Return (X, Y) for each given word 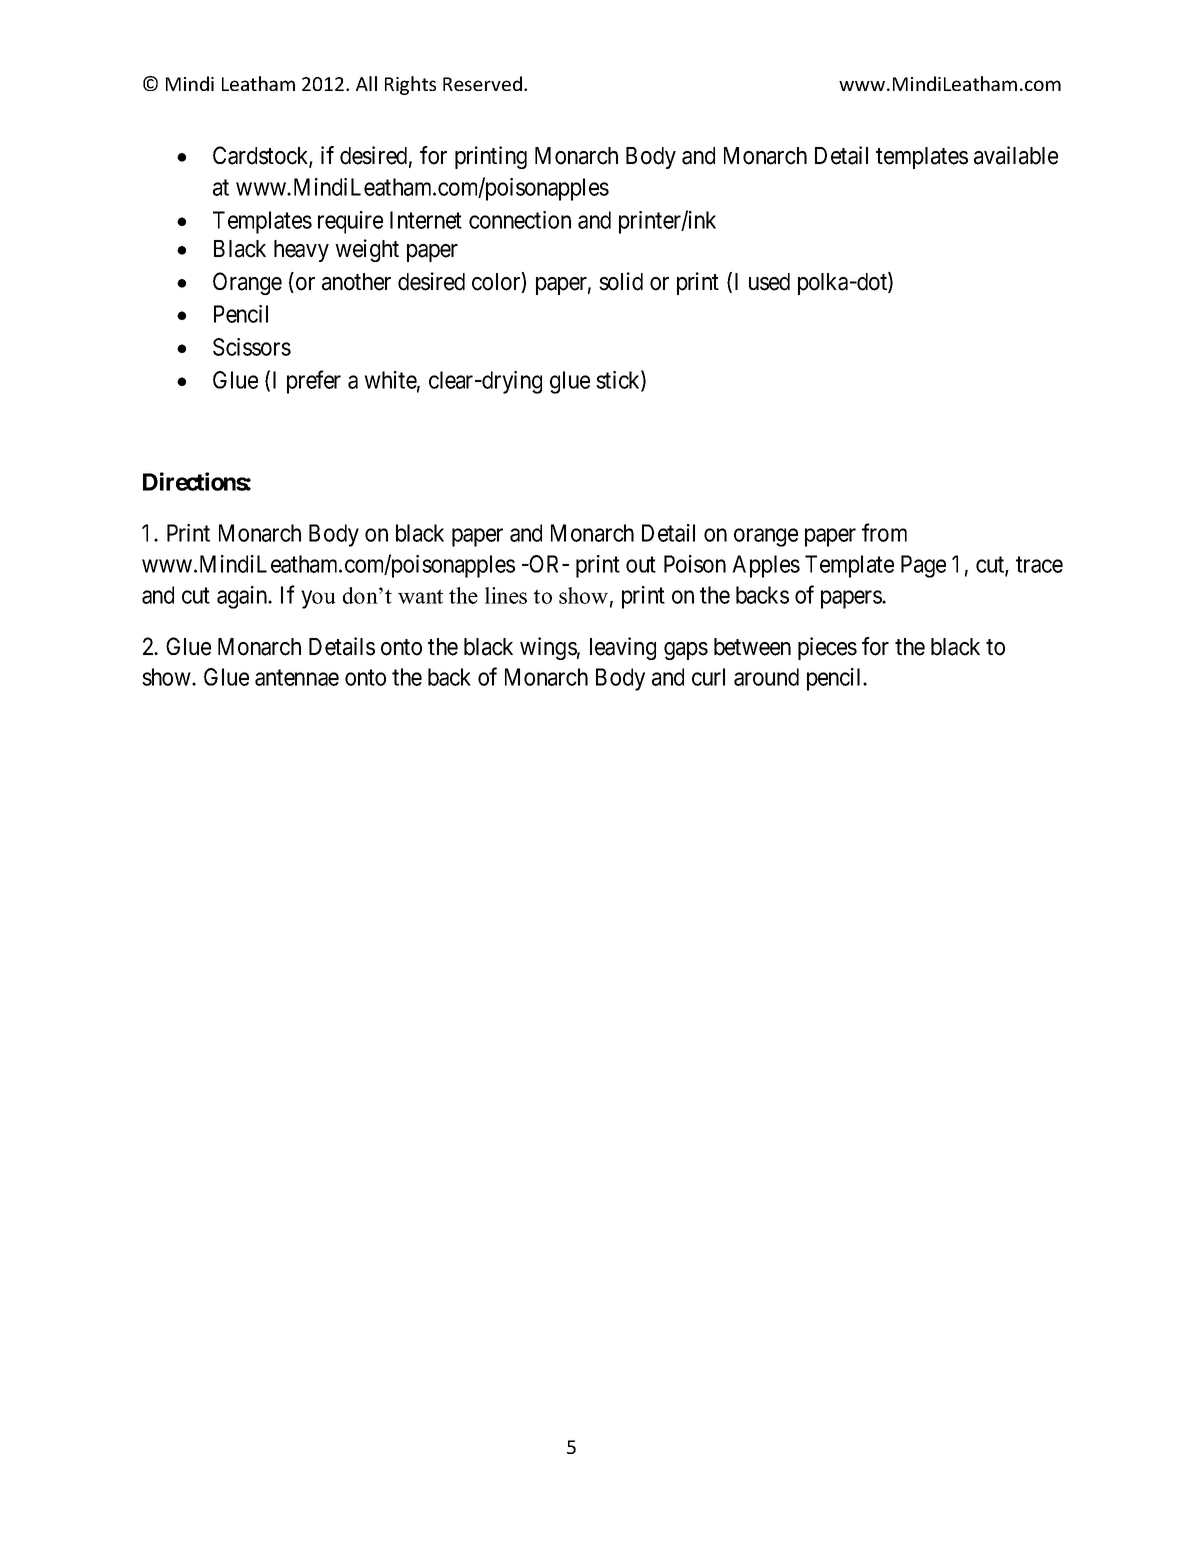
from (884, 532)
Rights (410, 85)
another (356, 282)
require (350, 222)
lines (506, 595)
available (1016, 155)
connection (520, 220)
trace (1039, 565)
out (641, 565)
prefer (314, 382)
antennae (297, 678)
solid (621, 281)
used (769, 282)
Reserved (482, 83)
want (420, 596)
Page (923, 566)
